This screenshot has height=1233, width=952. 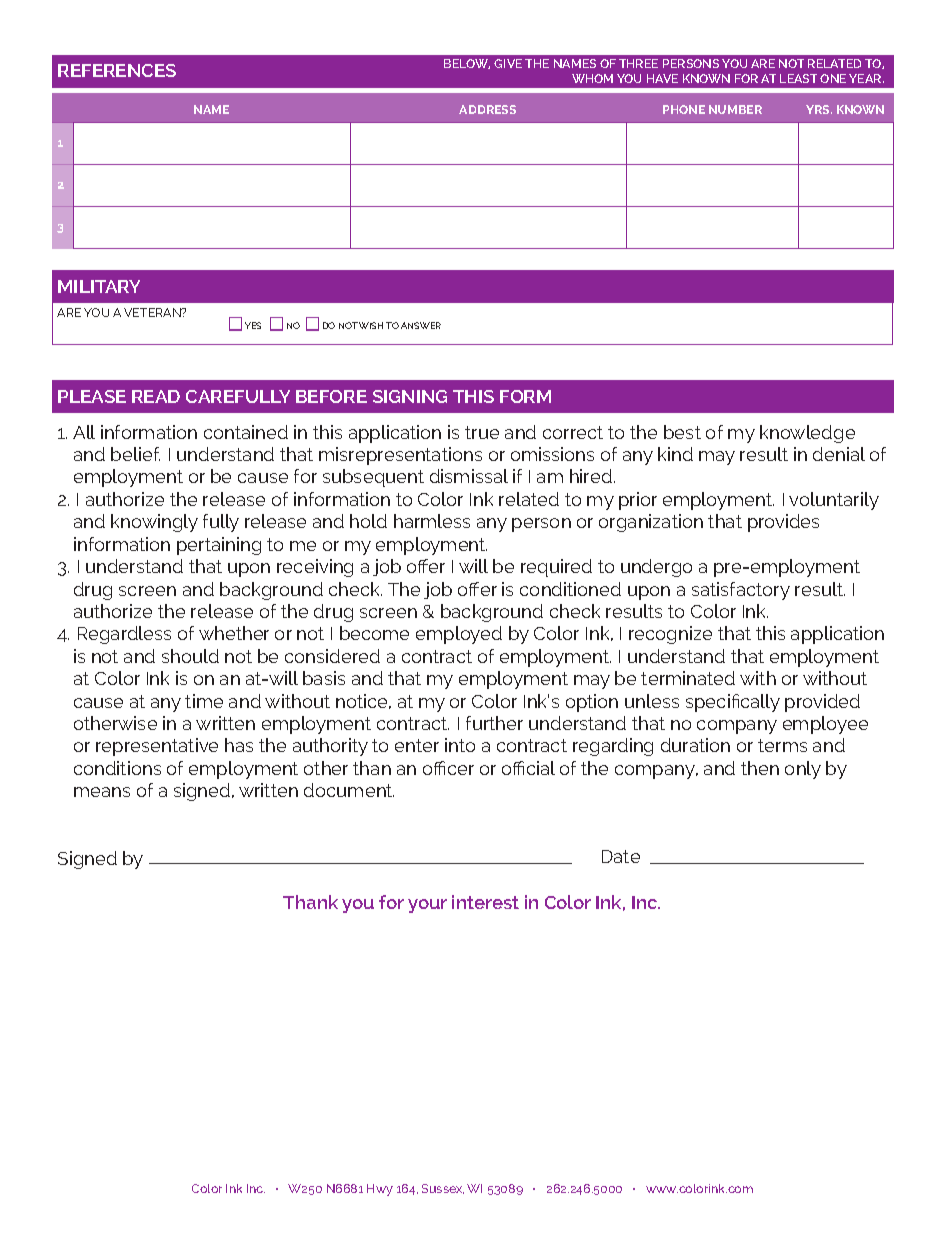 I want to click on then, so click(x=760, y=768).
